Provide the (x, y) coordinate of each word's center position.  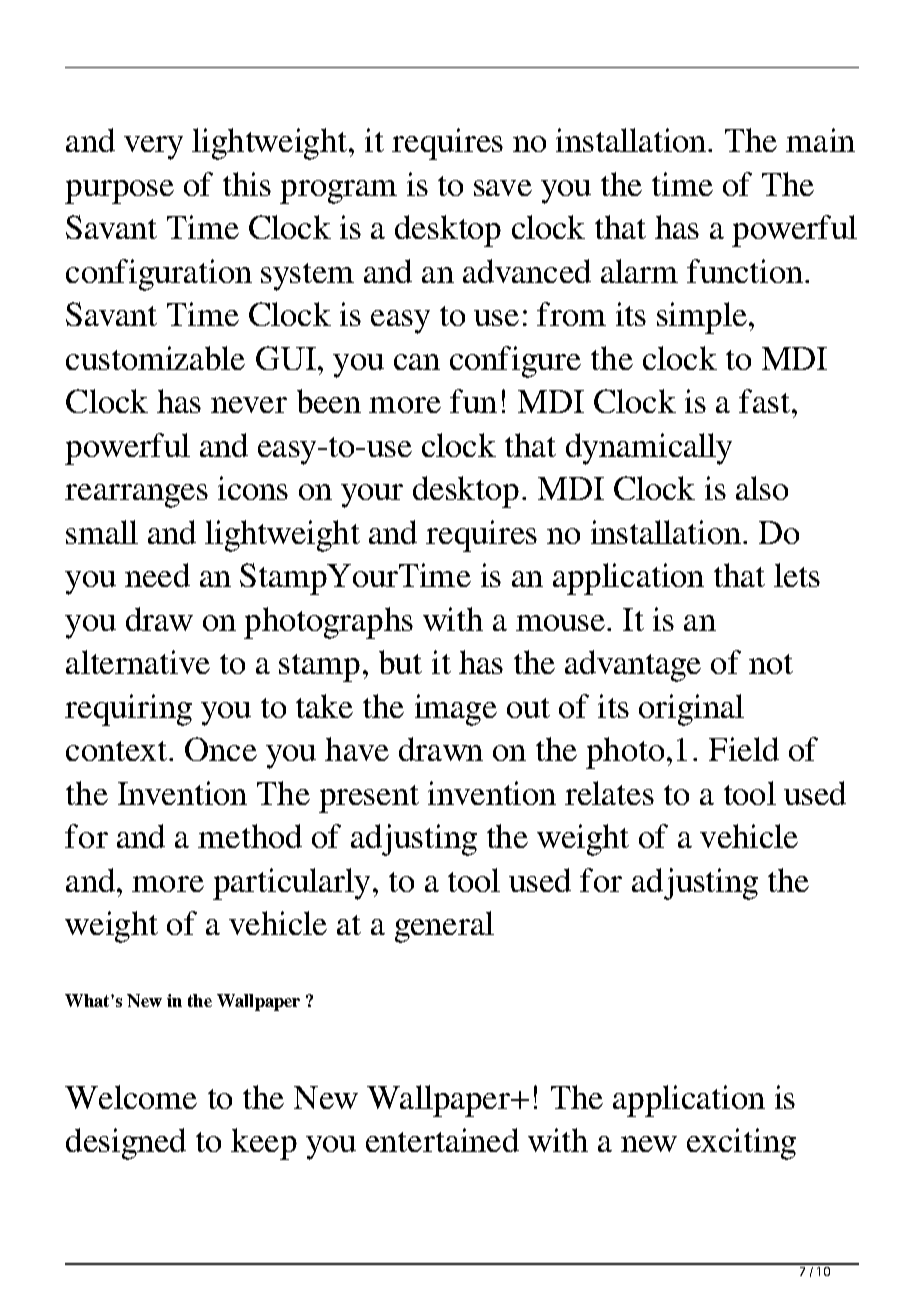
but (400, 662)
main (820, 140)
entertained (442, 1140)
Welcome (131, 1097)
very (153, 148)
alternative (138, 662)
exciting (741, 1144)
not (771, 664)
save (503, 188)
